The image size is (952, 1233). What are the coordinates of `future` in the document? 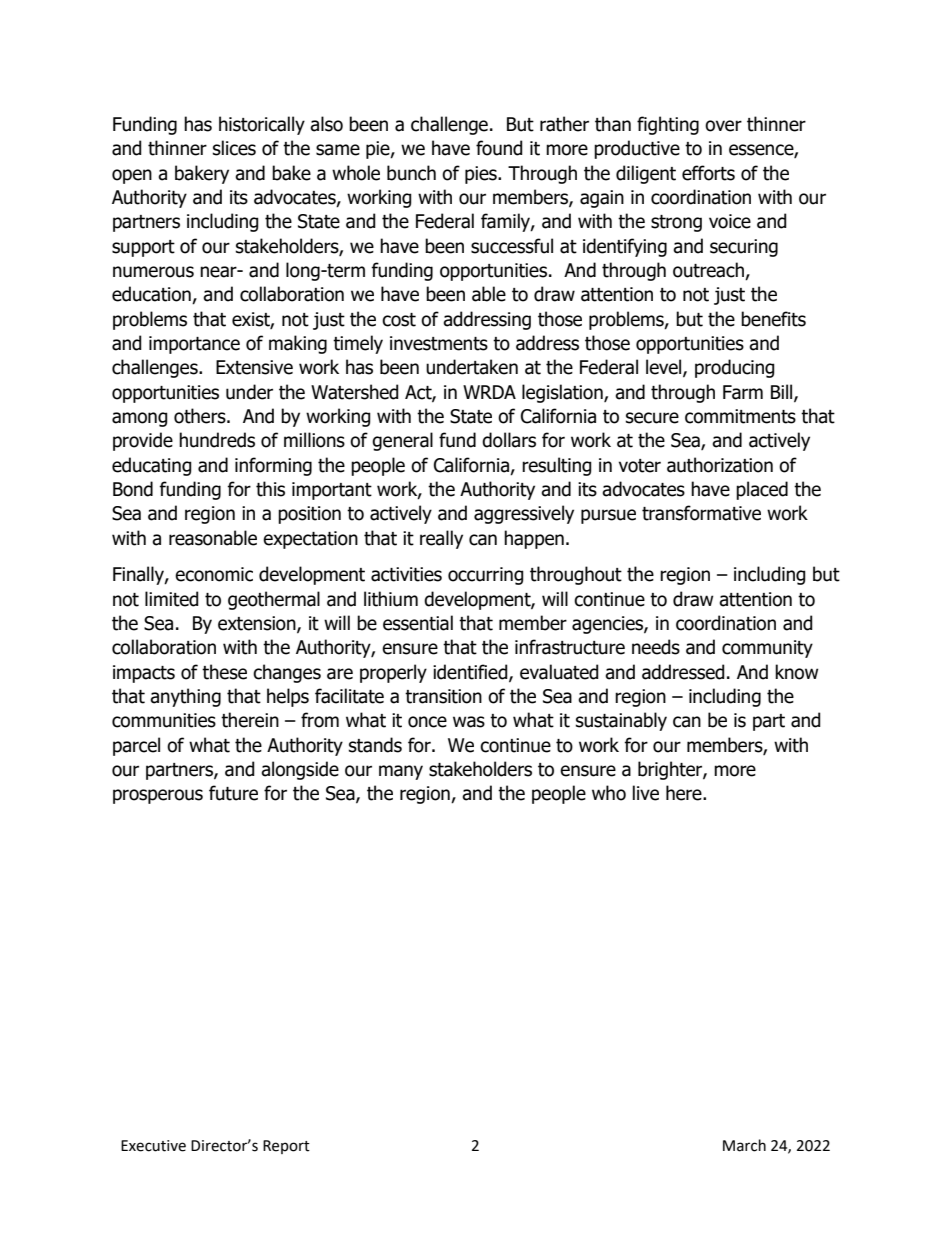 It's located at (233, 793).
